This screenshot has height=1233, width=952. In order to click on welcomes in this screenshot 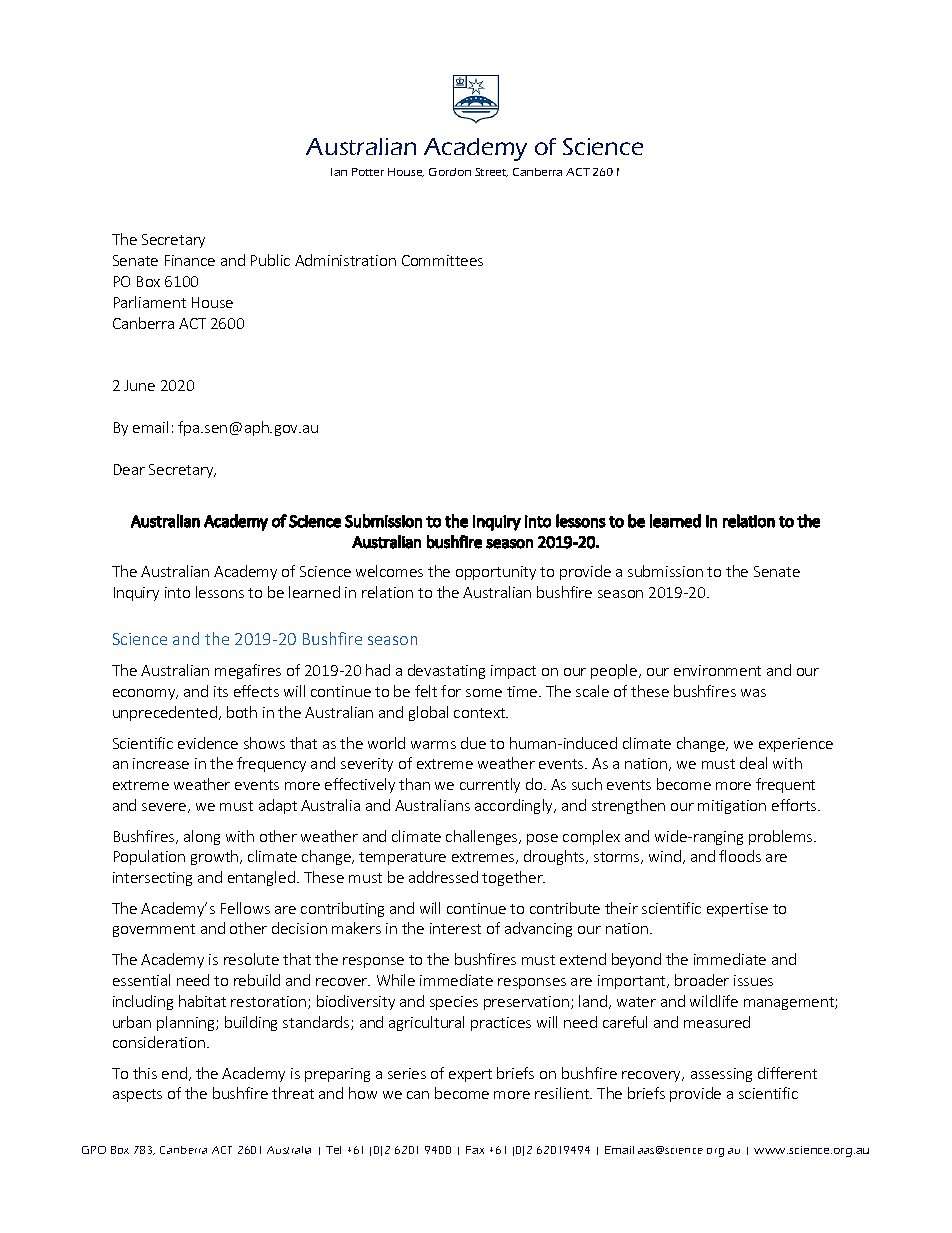, I will do `click(389, 571)`.
